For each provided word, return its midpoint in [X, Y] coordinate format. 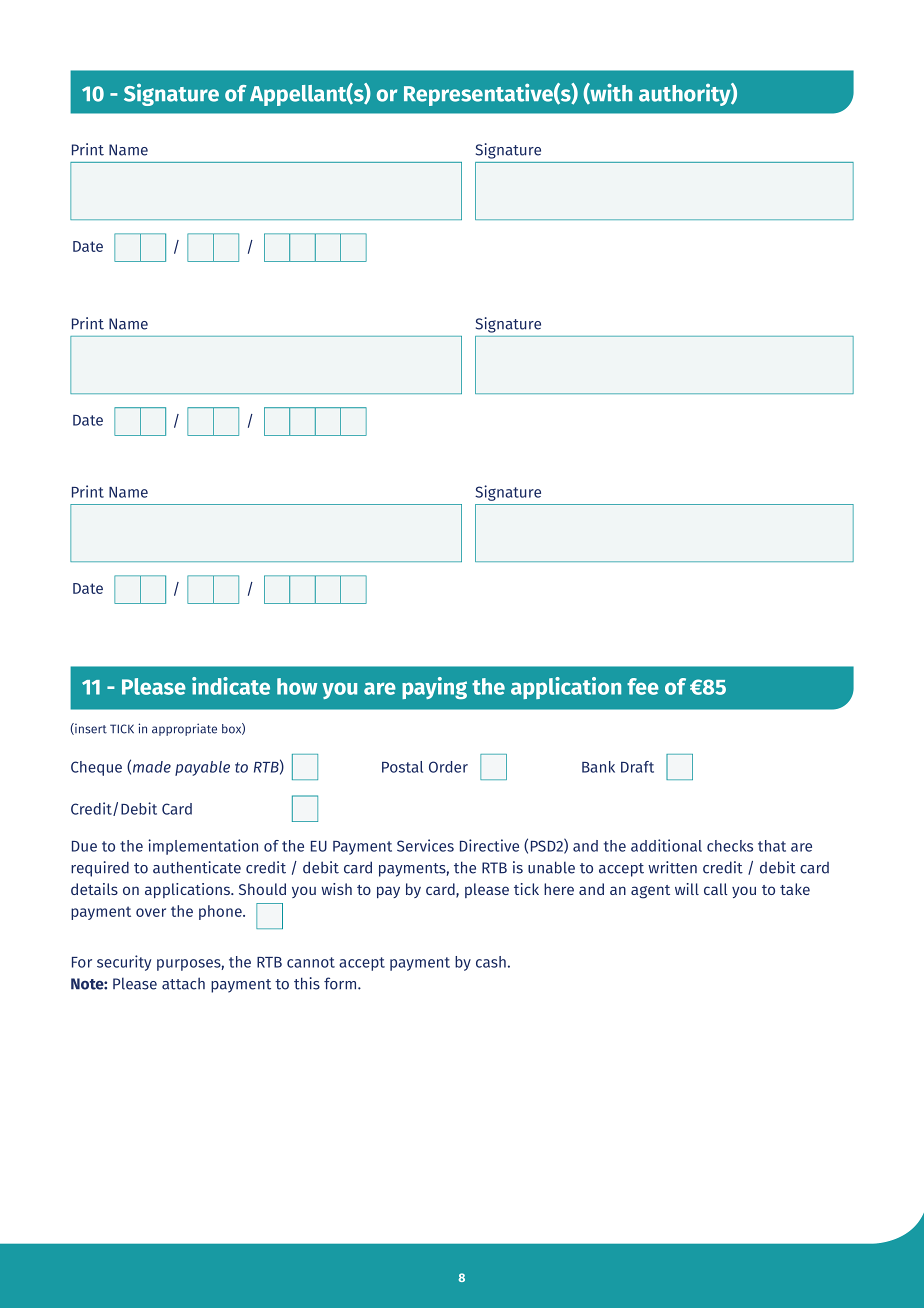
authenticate [197, 867]
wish [336, 889]
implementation [203, 847]
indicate [231, 686]
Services [425, 845]
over [151, 912]
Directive [489, 845]
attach [183, 983]
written [672, 867]
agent [650, 892]
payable [202, 768]
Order [448, 767]
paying [434, 688]
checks [730, 846]
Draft [637, 767]
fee [643, 686]
